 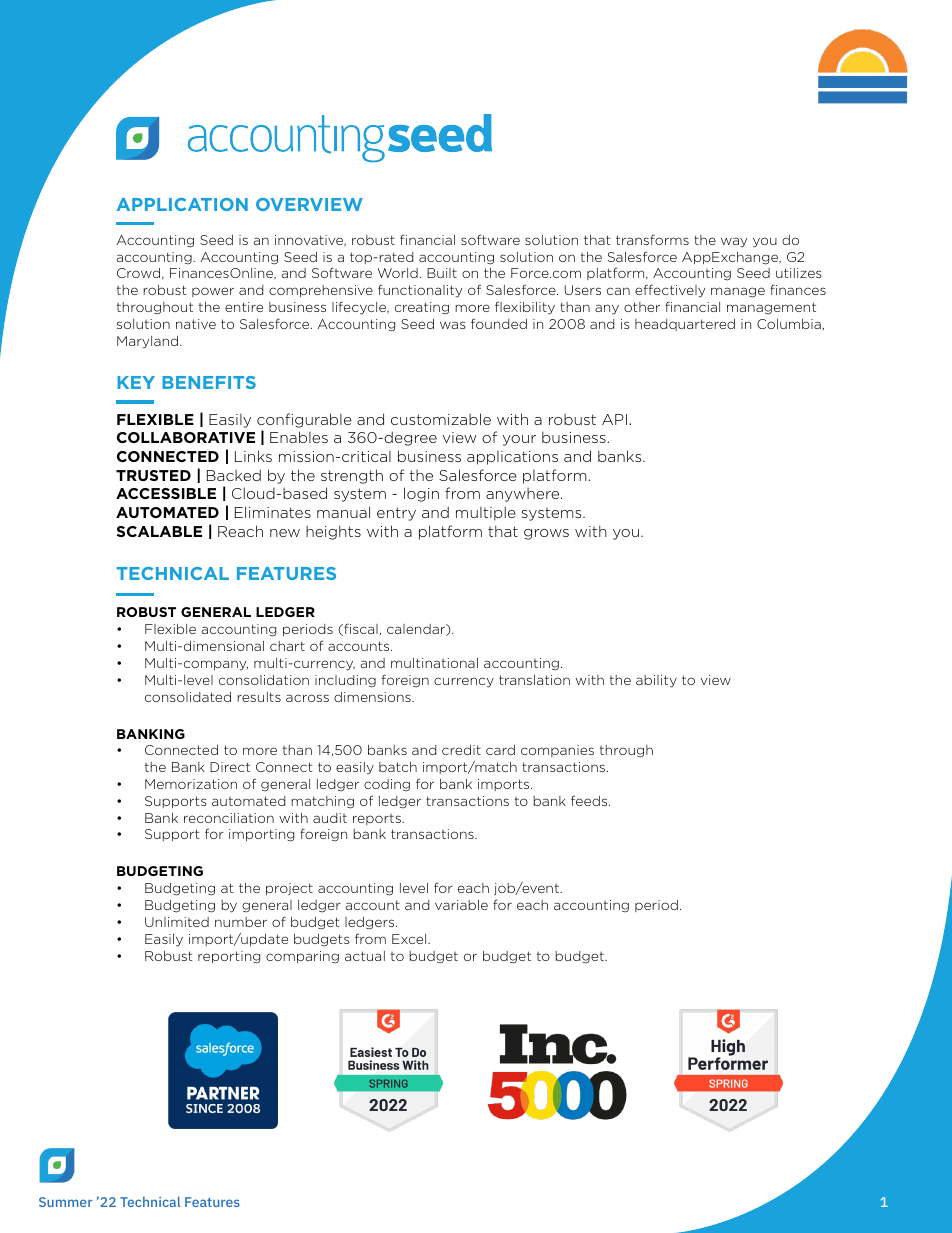 What do you see at coordinates (442, 273) in the screenshot?
I see `Built` at bounding box center [442, 273].
